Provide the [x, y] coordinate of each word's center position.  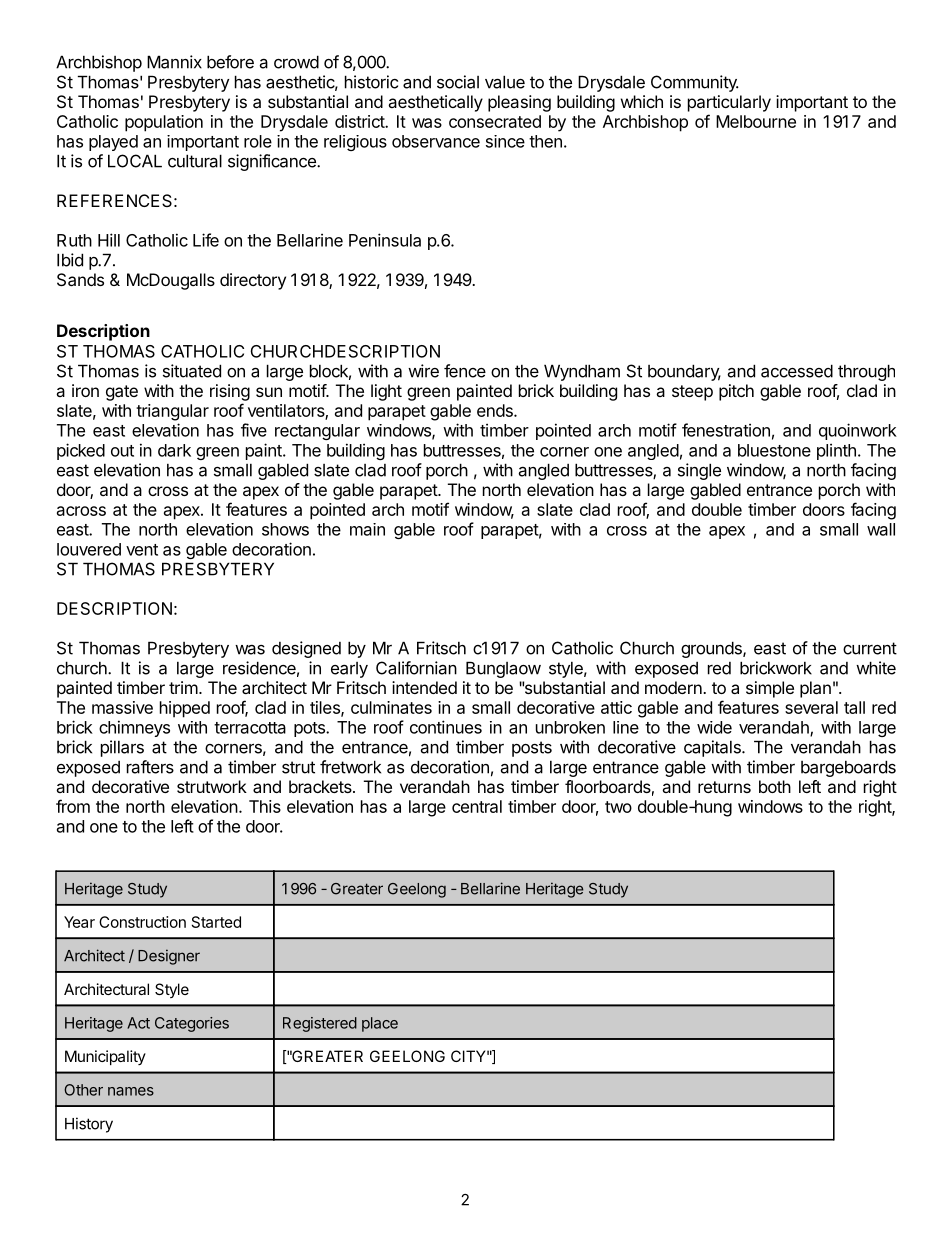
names [131, 1091]
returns [724, 787]
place [380, 1024]
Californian [416, 668]
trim [183, 687]
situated [192, 371]
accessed [797, 371]
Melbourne [756, 121]
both [775, 786]
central [477, 806]
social [458, 82]
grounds [712, 649]
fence [465, 371]
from [73, 806]
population [164, 123]
